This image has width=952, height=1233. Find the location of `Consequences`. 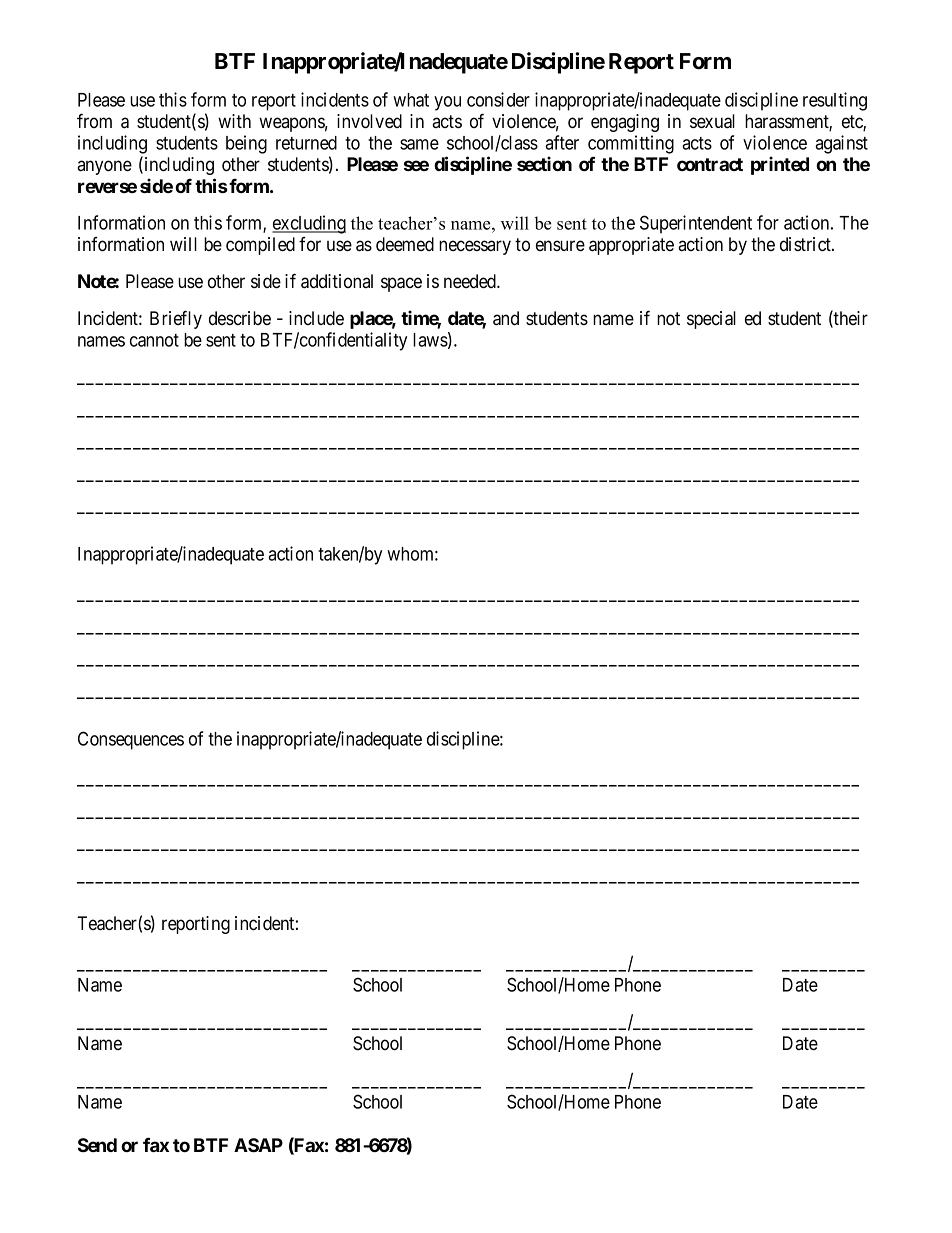

Consequences is located at coordinates (131, 740).
